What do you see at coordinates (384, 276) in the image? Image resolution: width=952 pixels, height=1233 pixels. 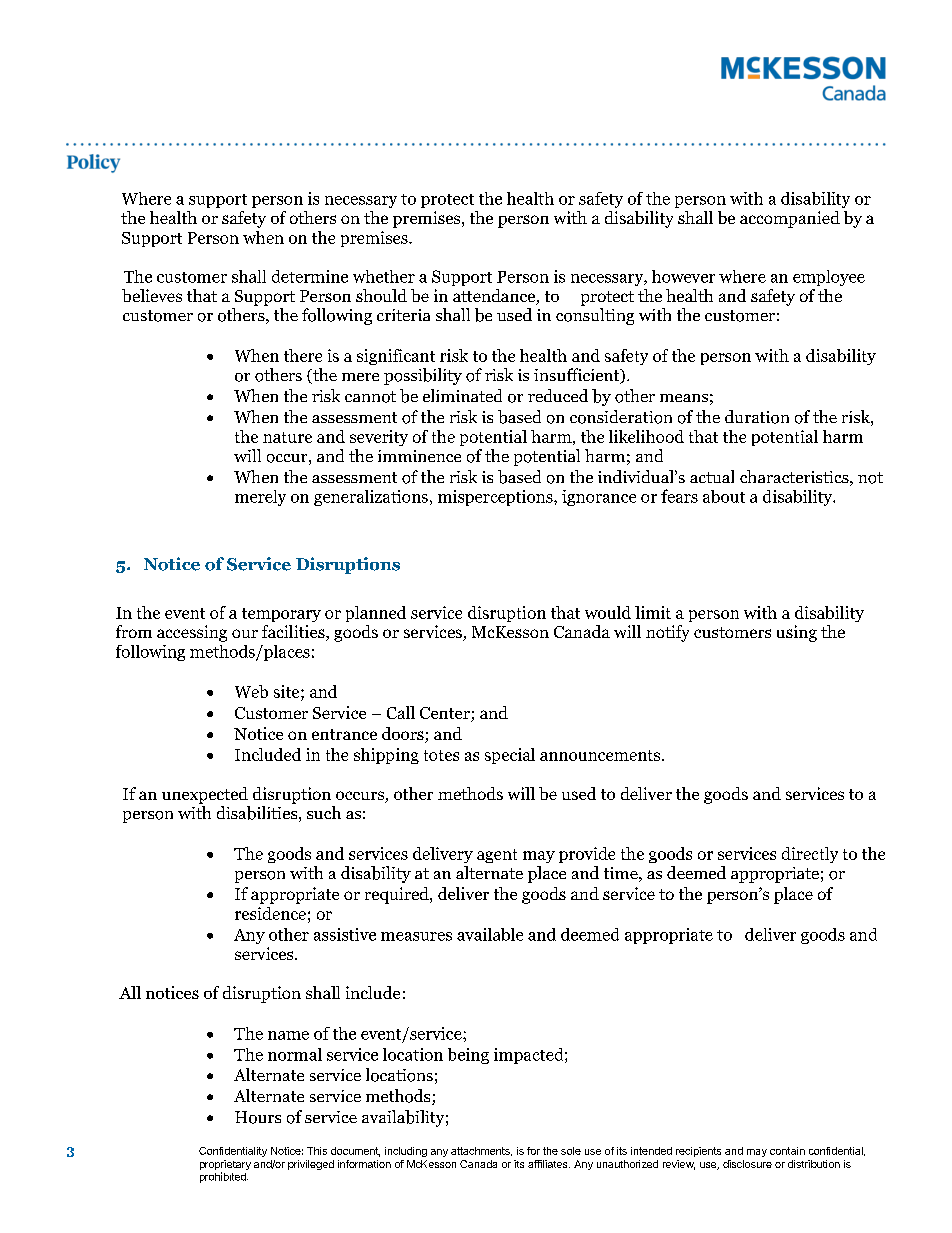 I see `whether` at bounding box center [384, 276].
